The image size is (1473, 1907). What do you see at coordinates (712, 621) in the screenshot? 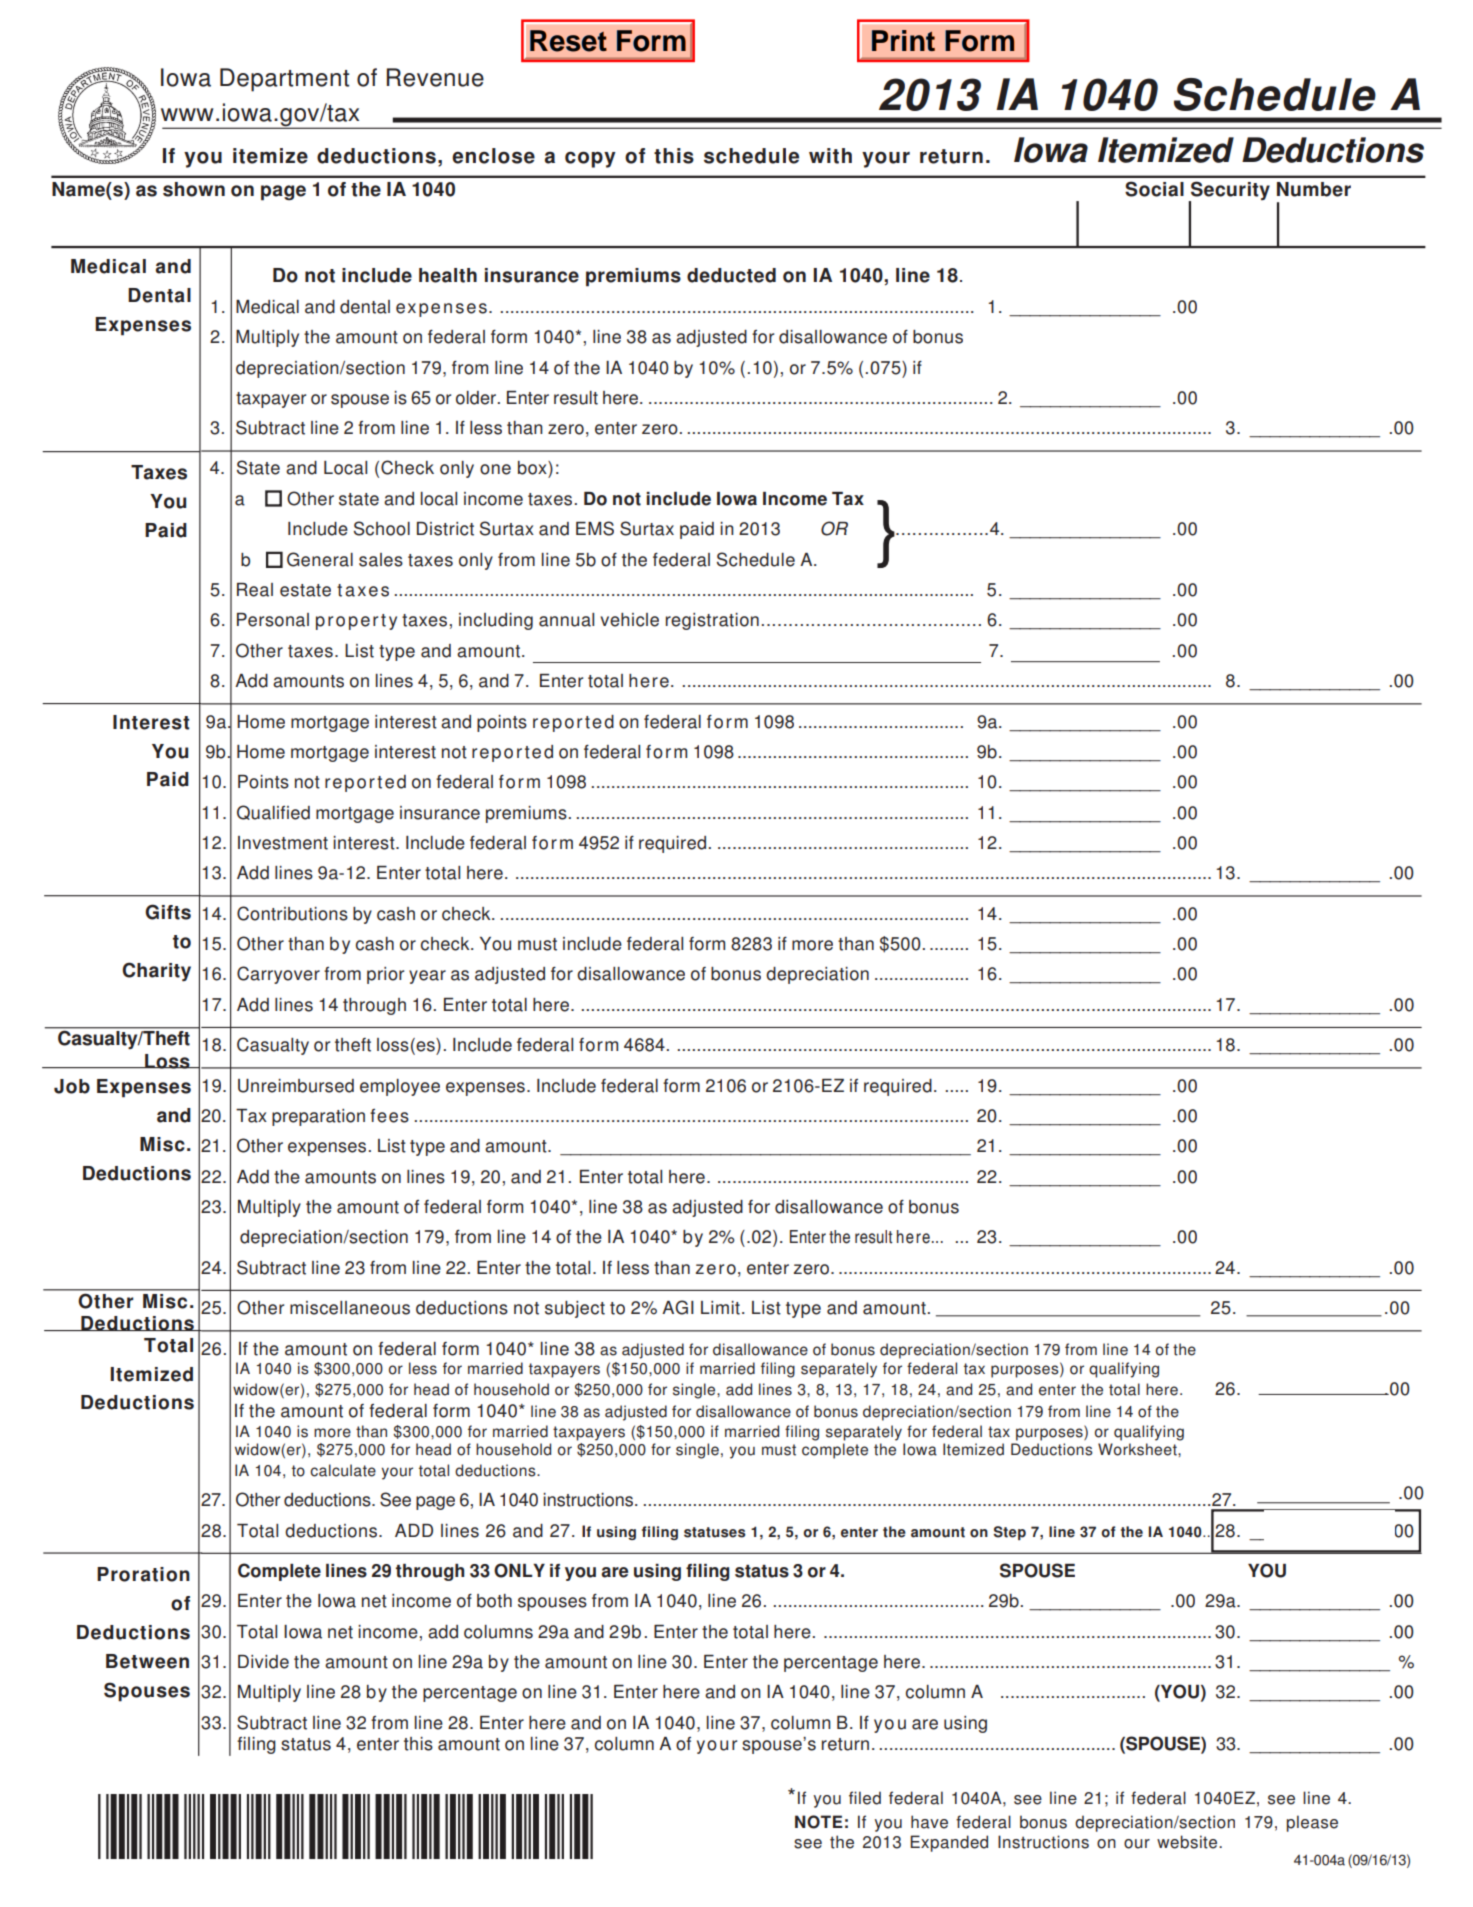
I see `registration` at bounding box center [712, 621].
